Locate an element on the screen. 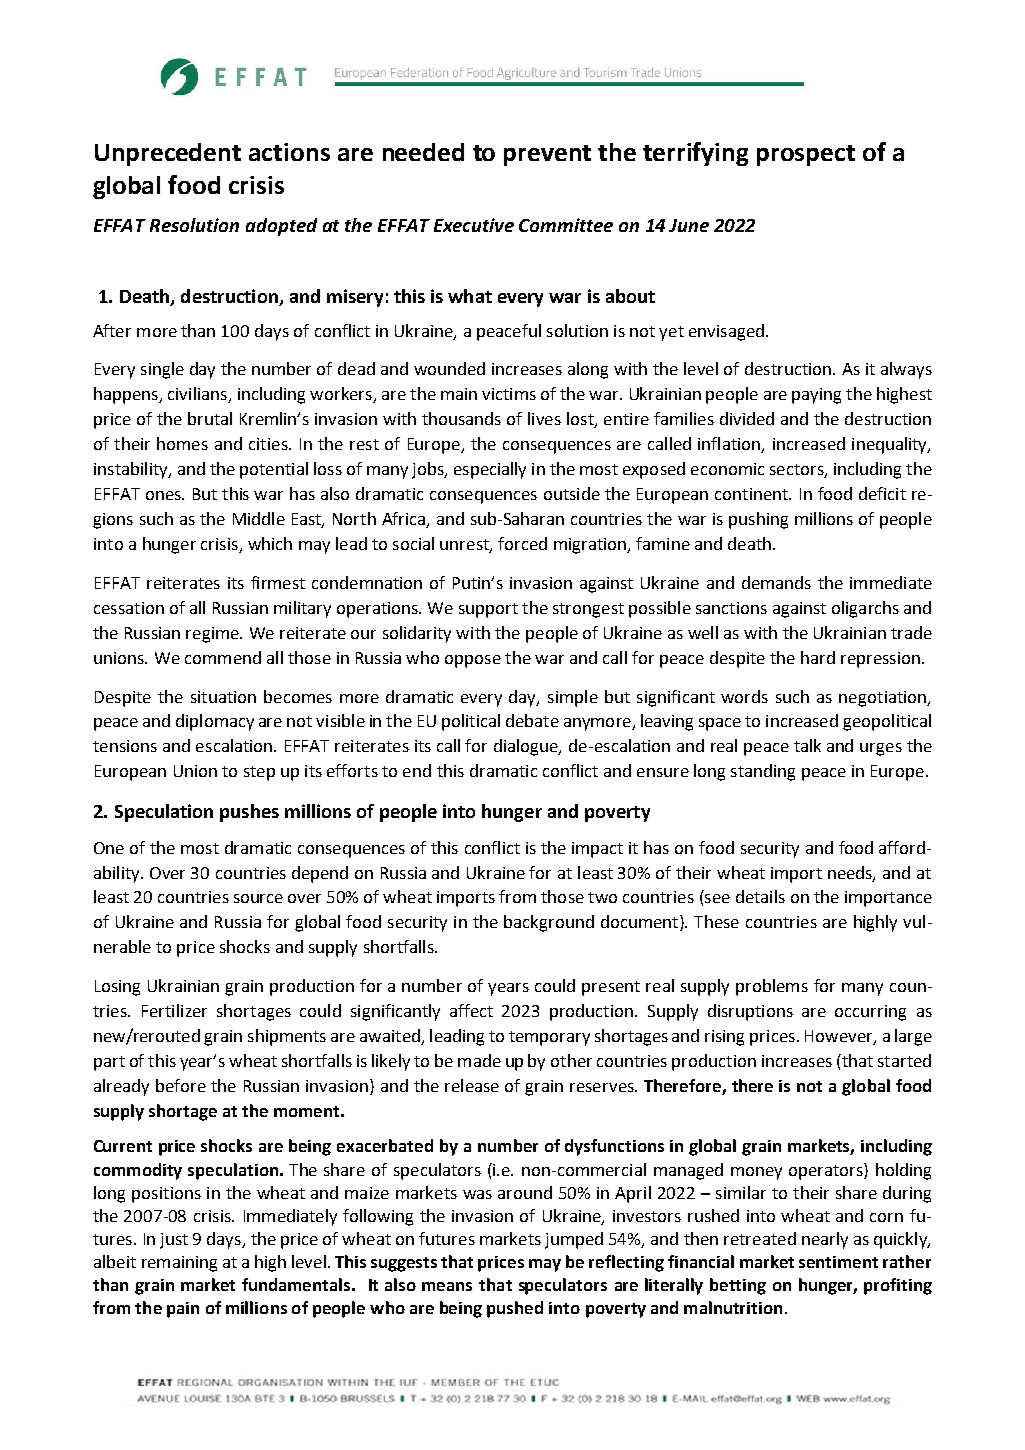  prevent is located at coordinates (547, 155).
